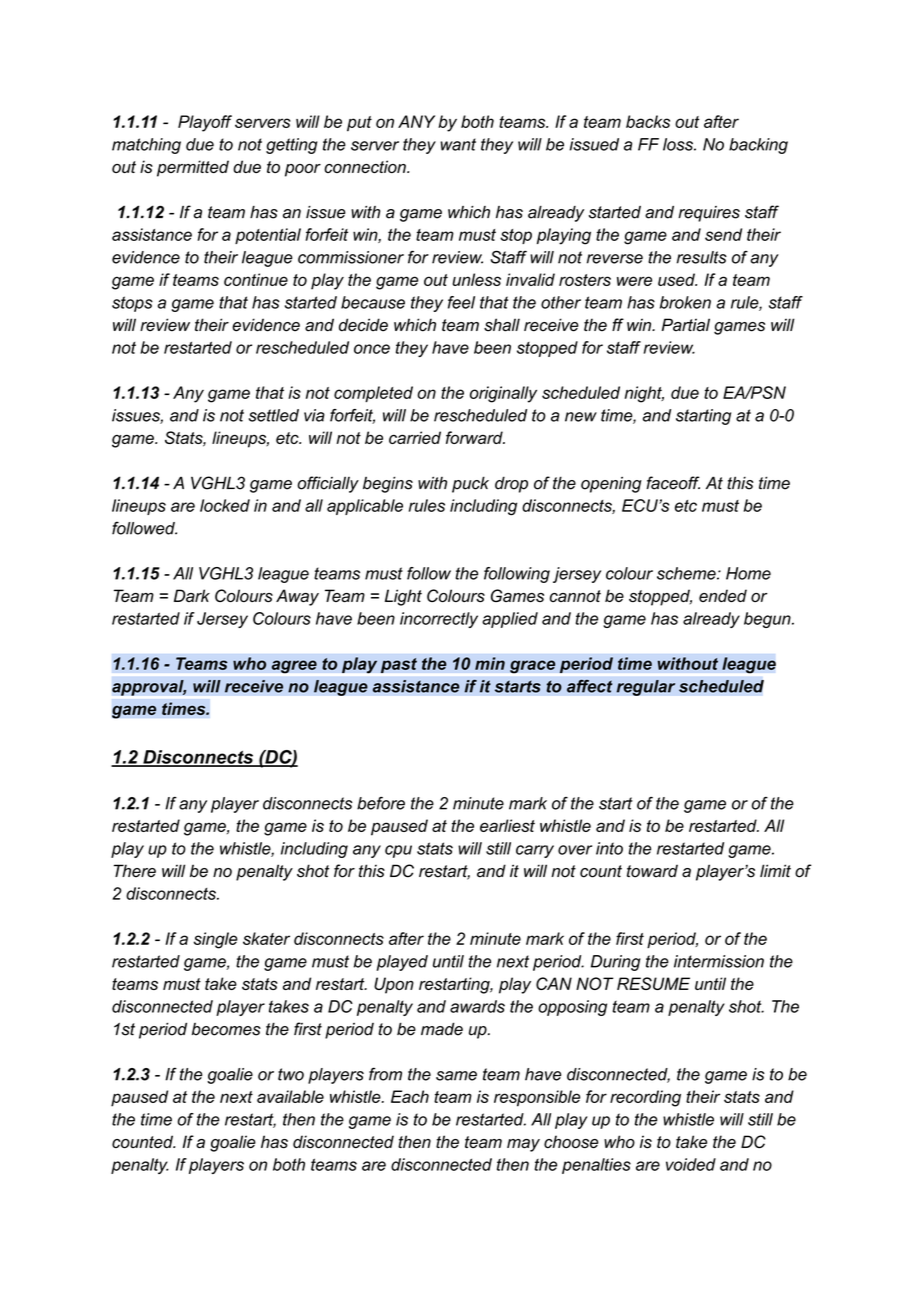 The height and width of the screenshot is (1307, 924). What do you see at coordinates (439, 620) in the screenshot?
I see `incorrectly` at bounding box center [439, 620].
